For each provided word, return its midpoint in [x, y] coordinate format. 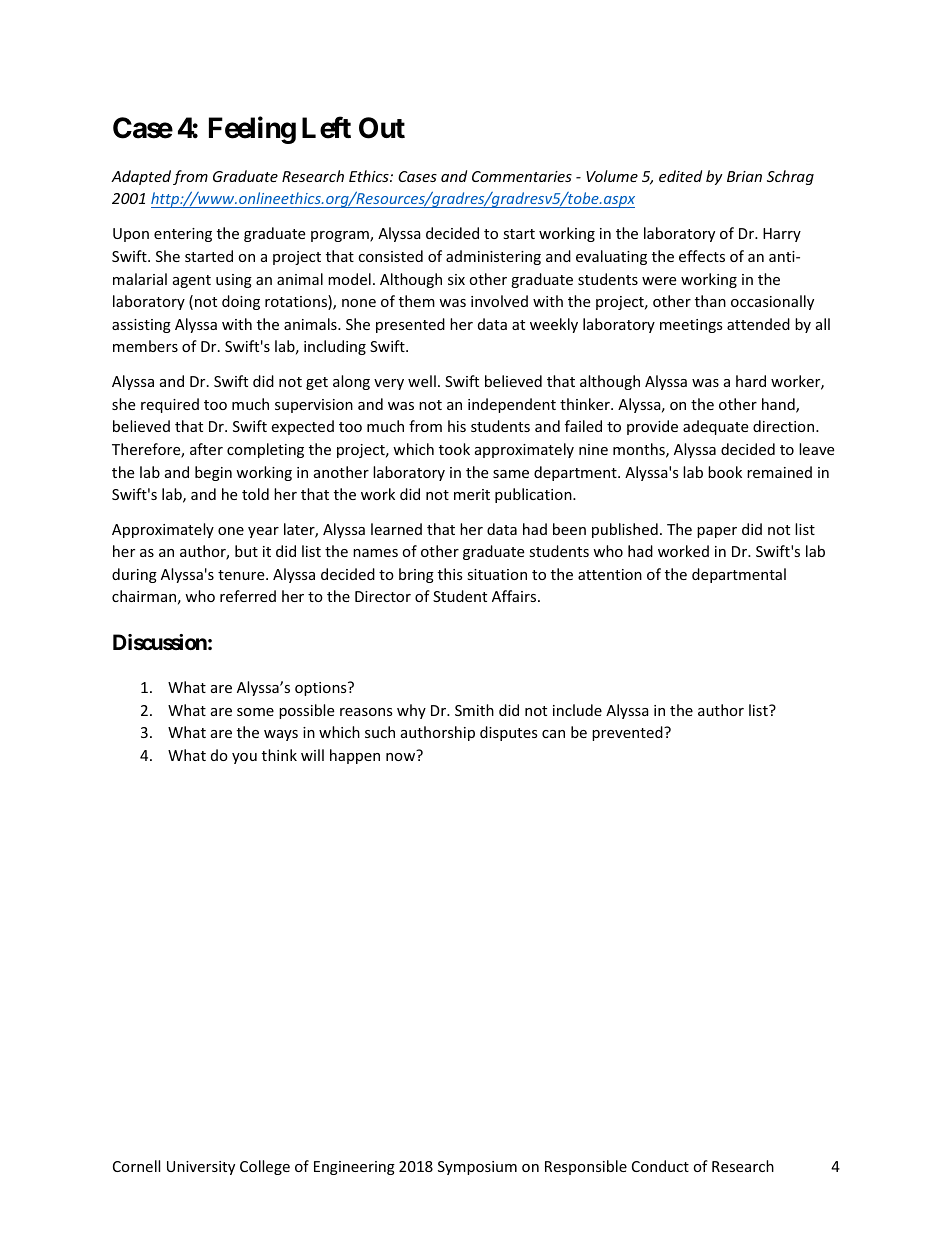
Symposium [477, 1168]
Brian [744, 176]
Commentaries [522, 176]
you [244, 758]
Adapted [141, 177]
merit [472, 494]
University [201, 1168]
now [400, 757]
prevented [628, 733]
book [725, 472]
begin [213, 473]
